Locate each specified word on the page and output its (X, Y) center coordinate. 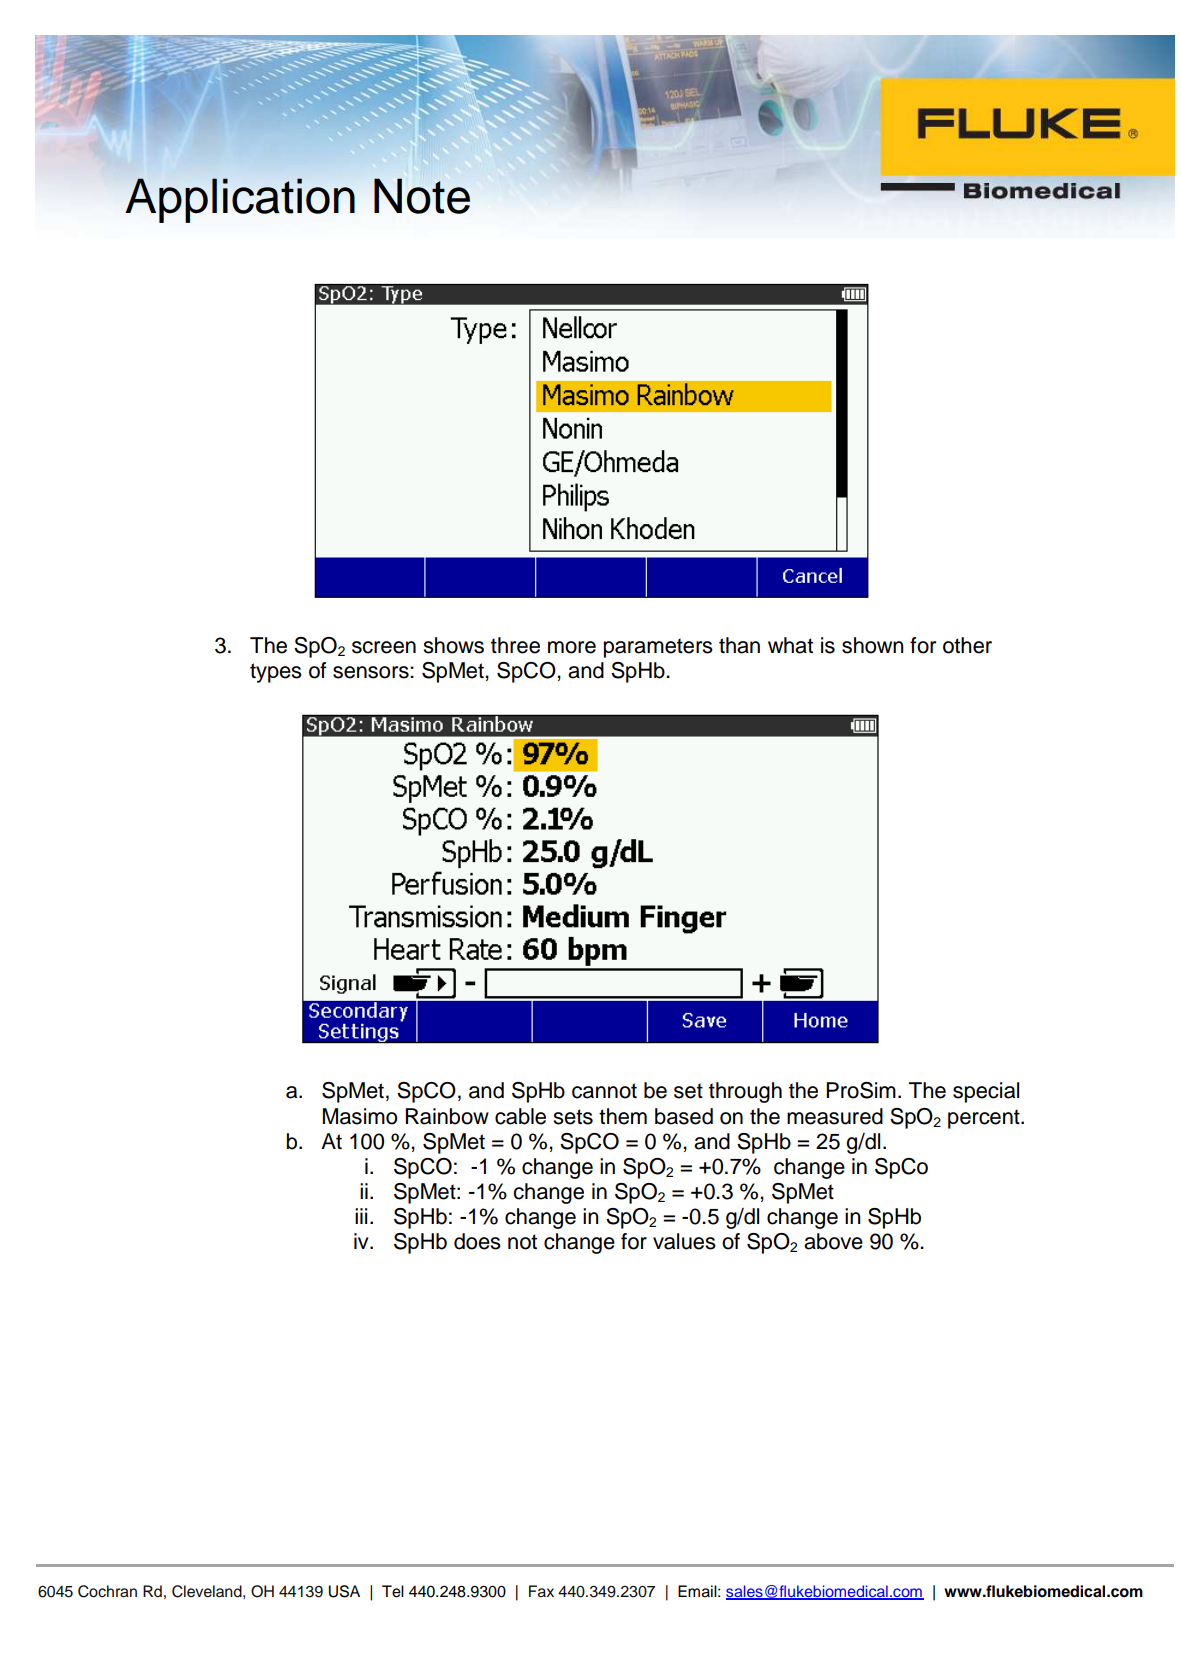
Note (422, 196)
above (833, 1241)
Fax (541, 1591)
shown (873, 645)
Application (240, 200)
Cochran (107, 1591)
